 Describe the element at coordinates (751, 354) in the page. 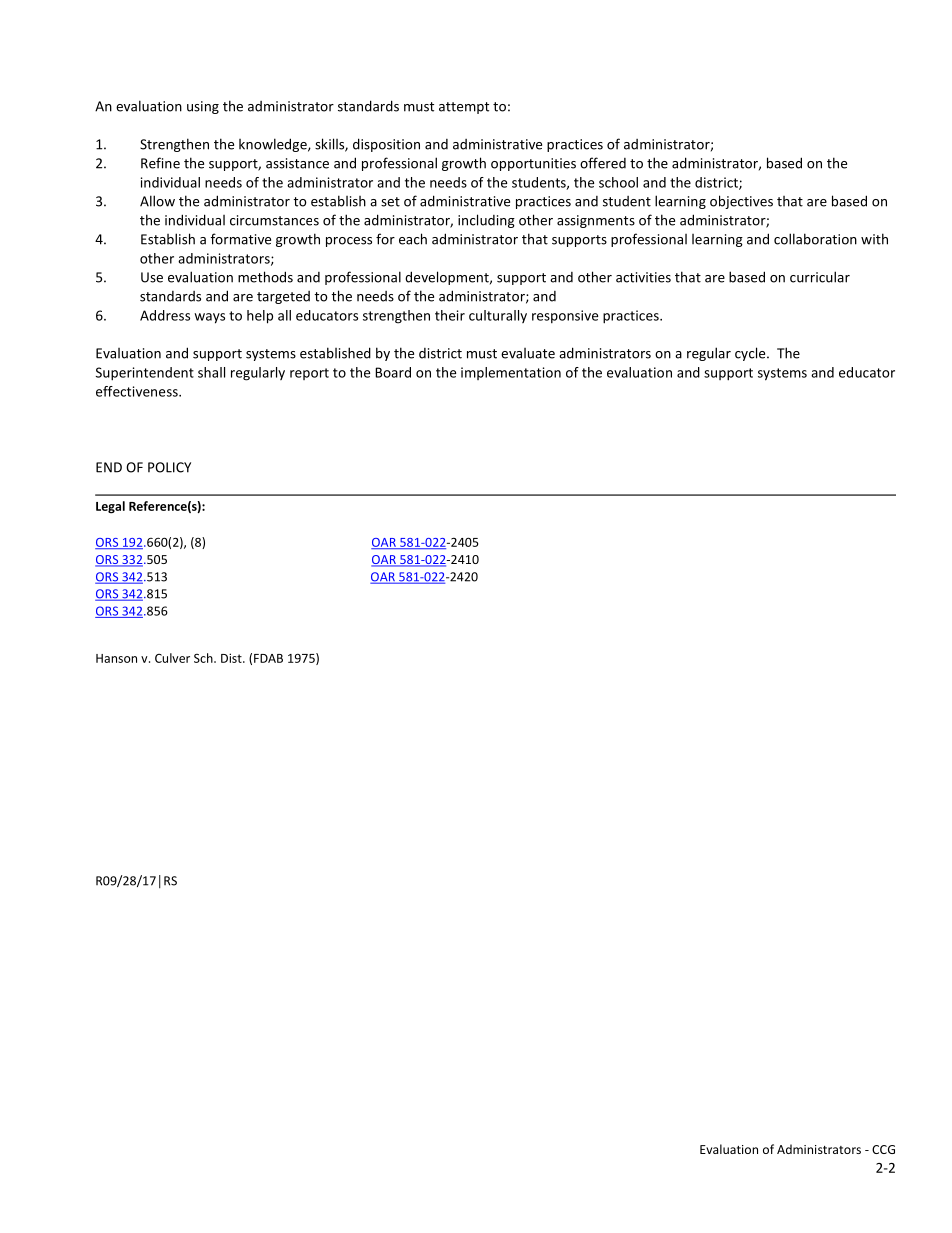

I see `cycle` at that location.
